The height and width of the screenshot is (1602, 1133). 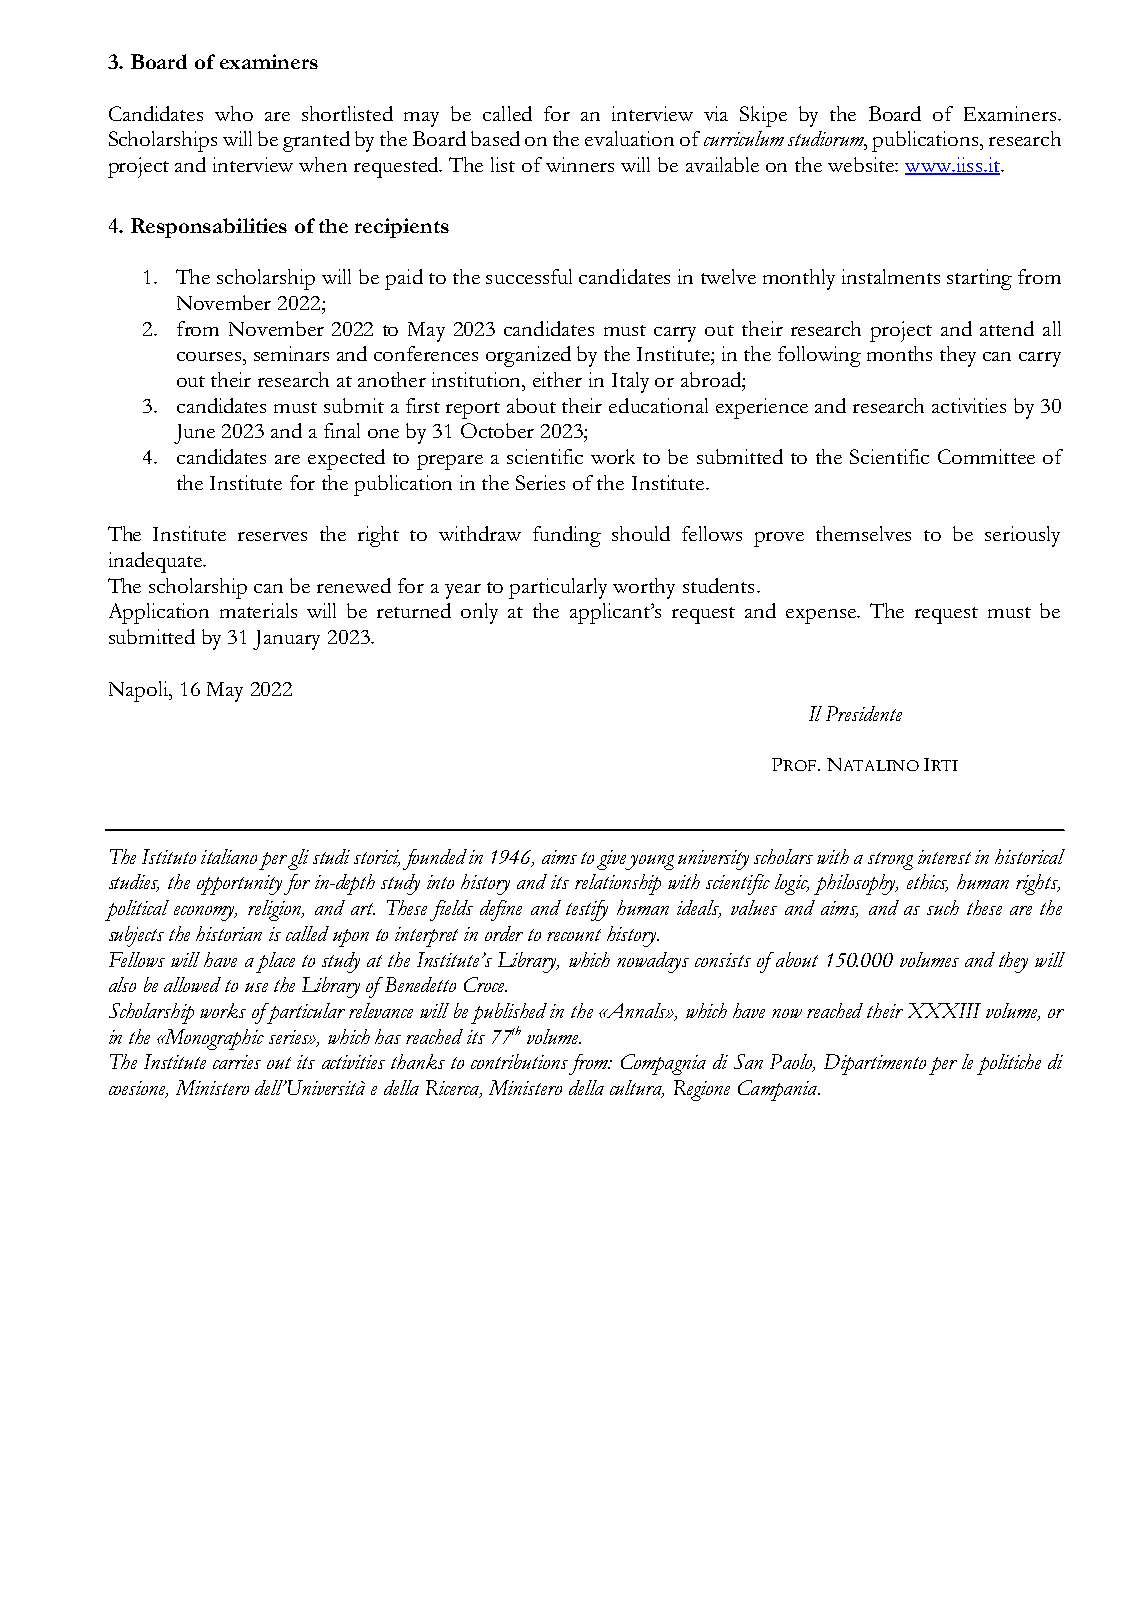 I want to click on winners, so click(x=580, y=164).
